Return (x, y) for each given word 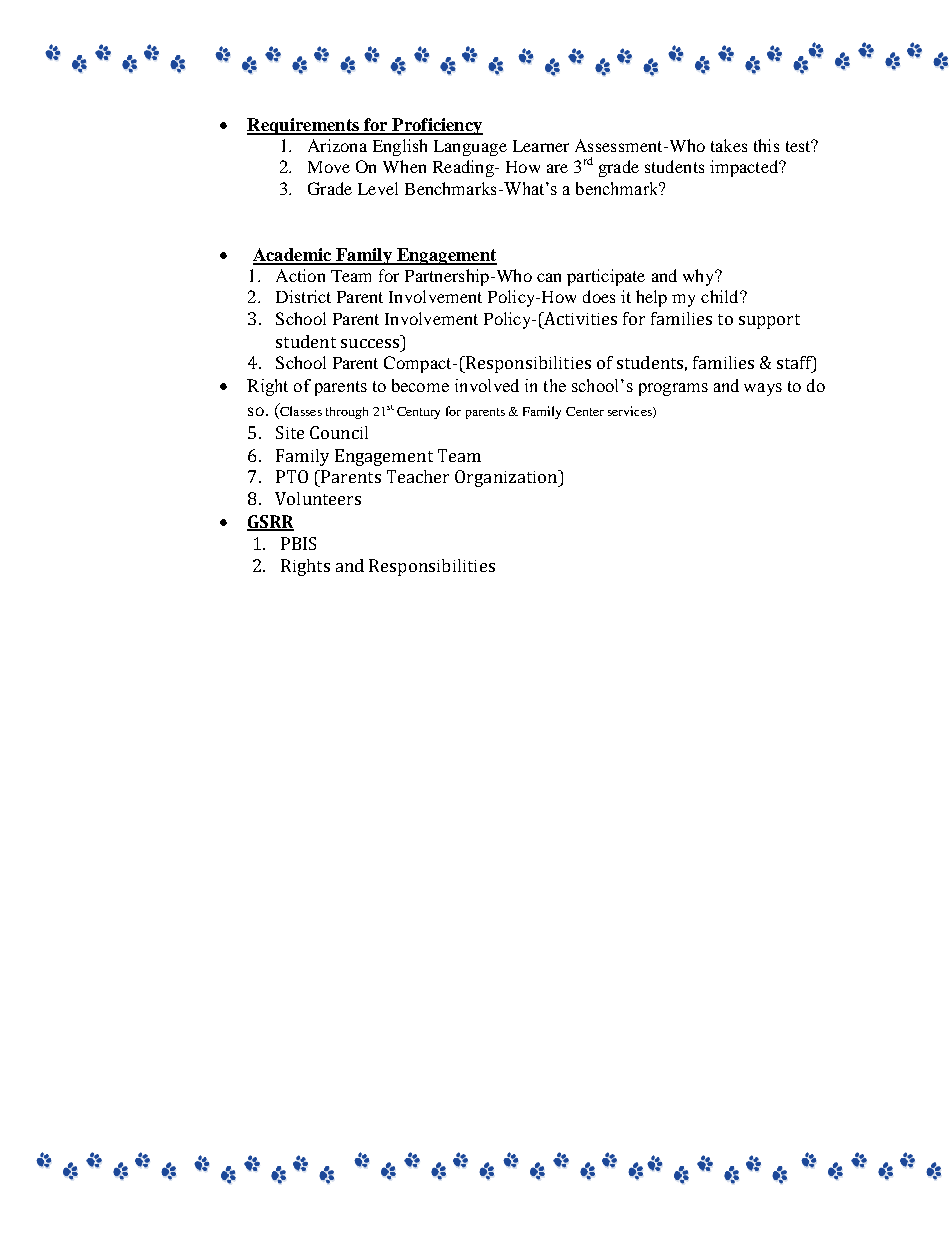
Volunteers (318, 498)
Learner (541, 146)
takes (729, 145)
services (631, 412)
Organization (507, 478)
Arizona (337, 145)
